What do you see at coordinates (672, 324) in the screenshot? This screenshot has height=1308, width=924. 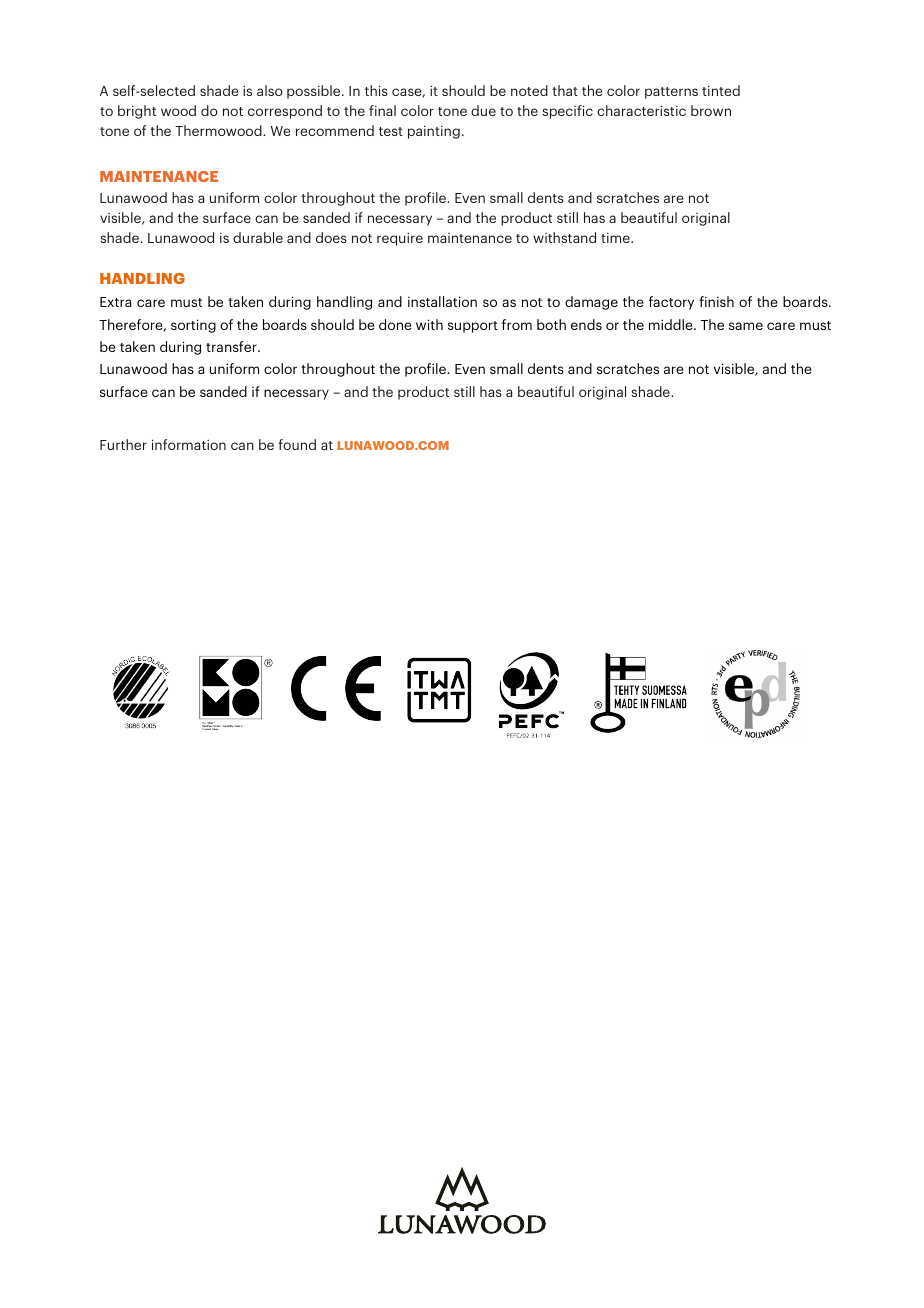 I see `middle` at bounding box center [672, 324].
